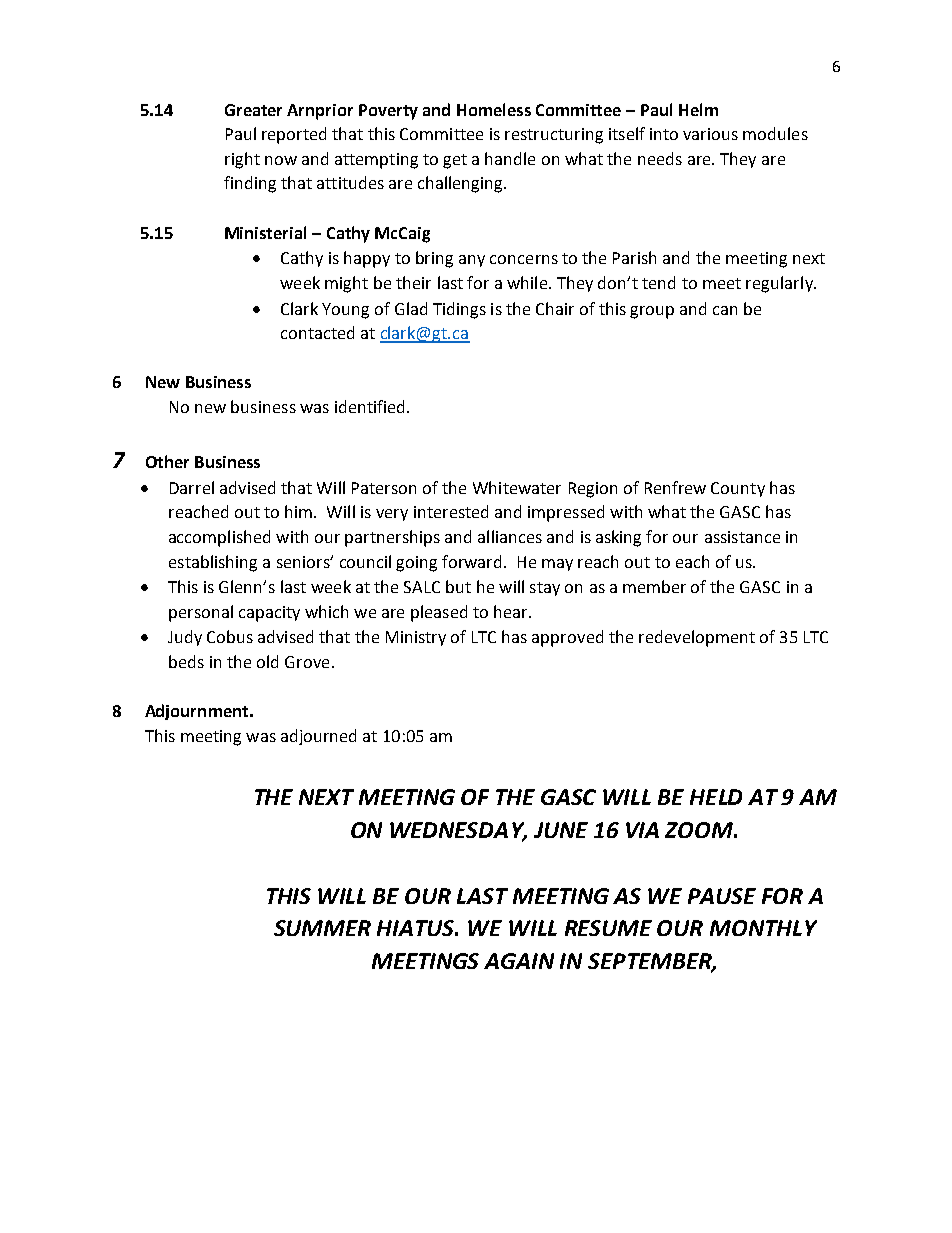 This page has height=1233, width=952. What do you see at coordinates (219, 538) in the page?
I see `accomplished` at bounding box center [219, 538].
